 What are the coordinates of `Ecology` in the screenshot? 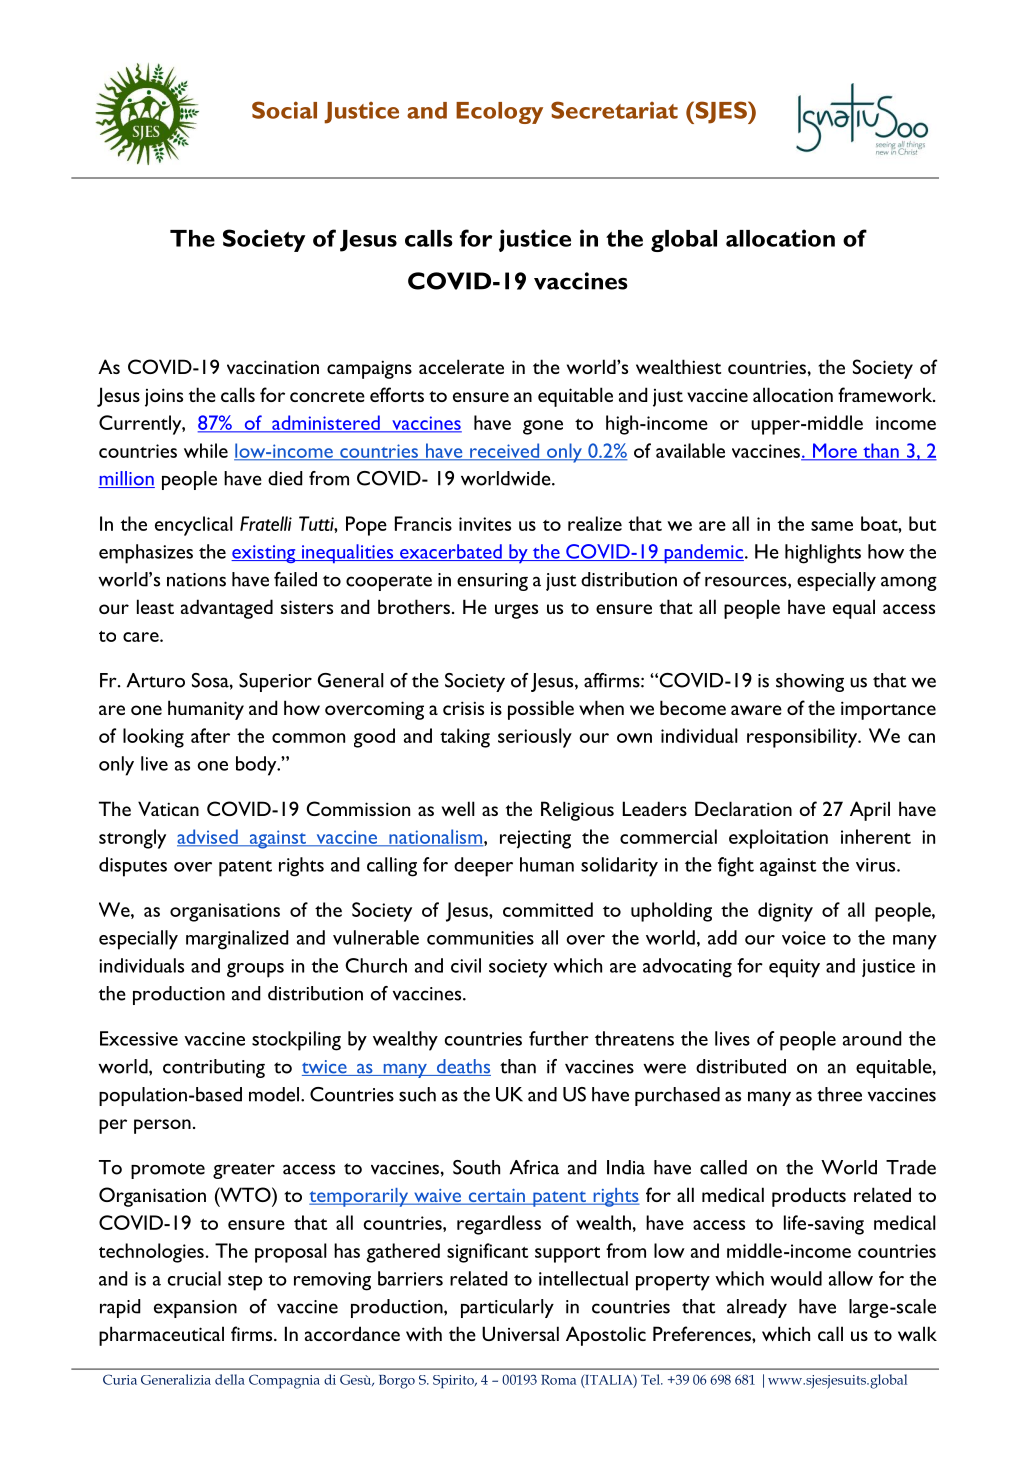 It's located at (499, 113).
